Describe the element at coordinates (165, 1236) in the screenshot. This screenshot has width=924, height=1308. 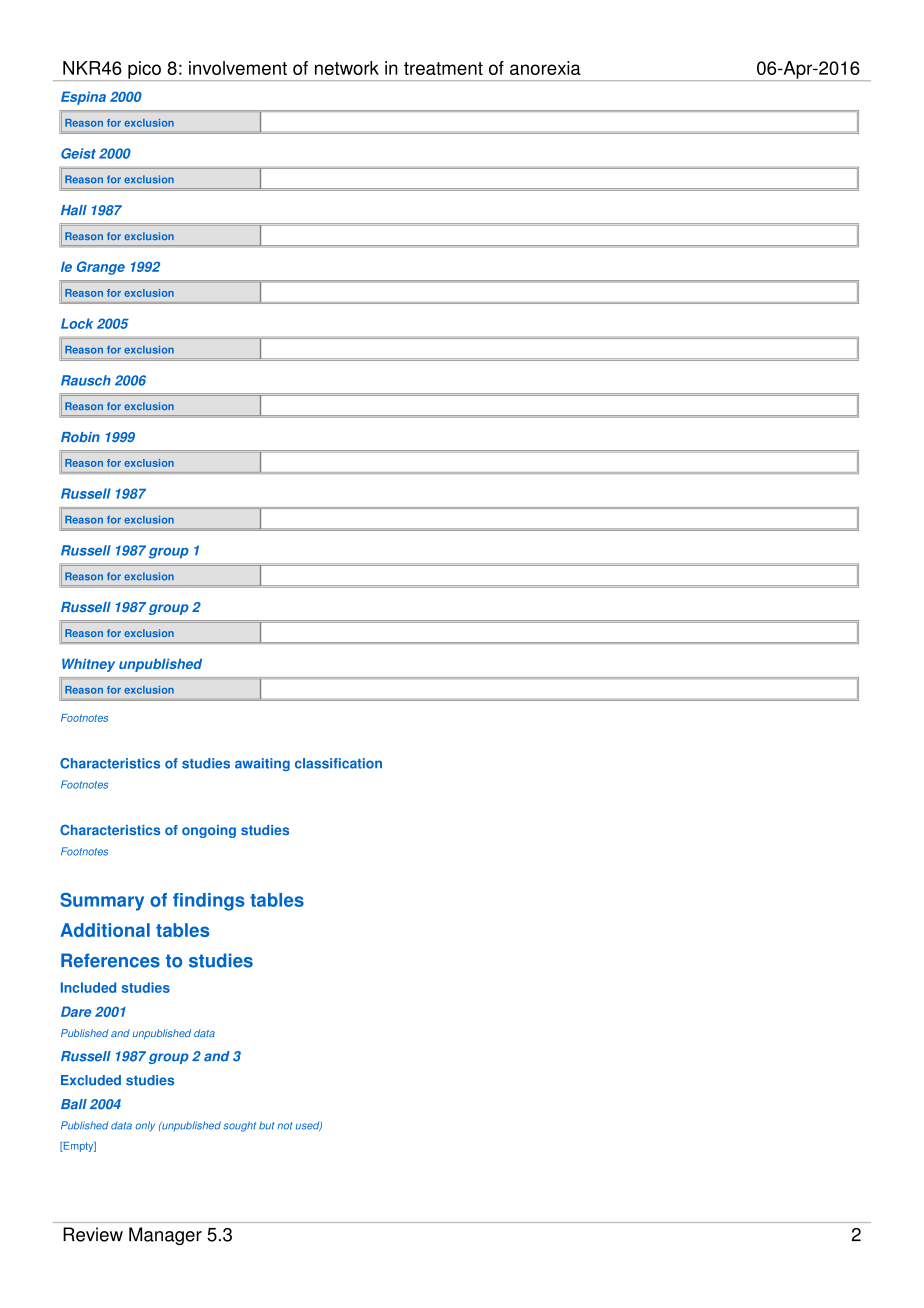
I see `Manager` at that location.
